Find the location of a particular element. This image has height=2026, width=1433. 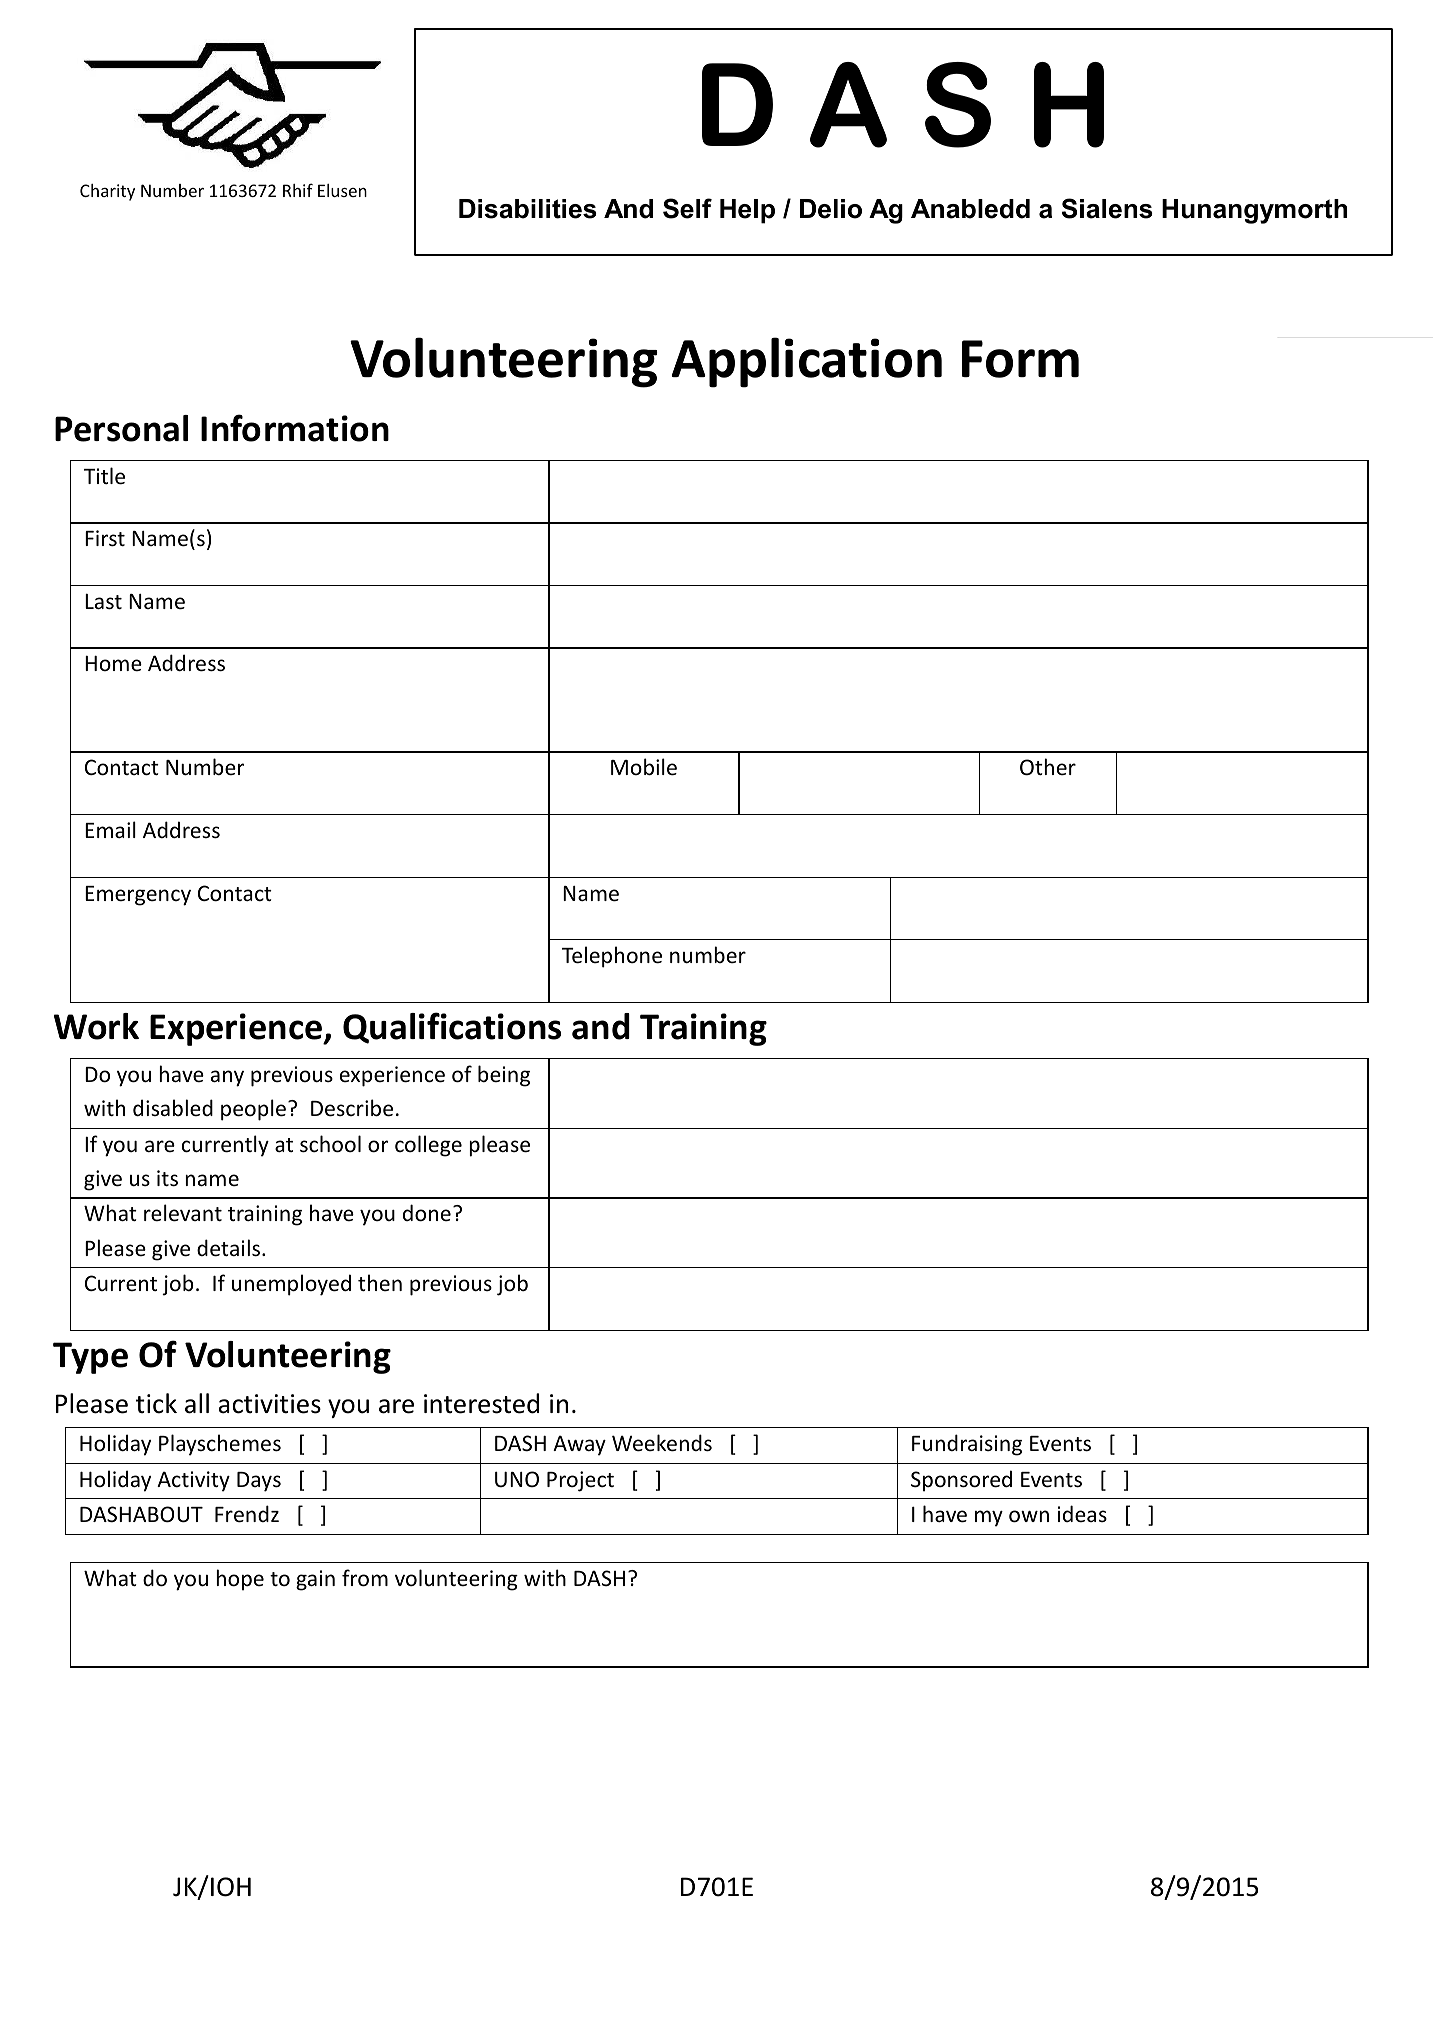

own is located at coordinates (1029, 1516).
